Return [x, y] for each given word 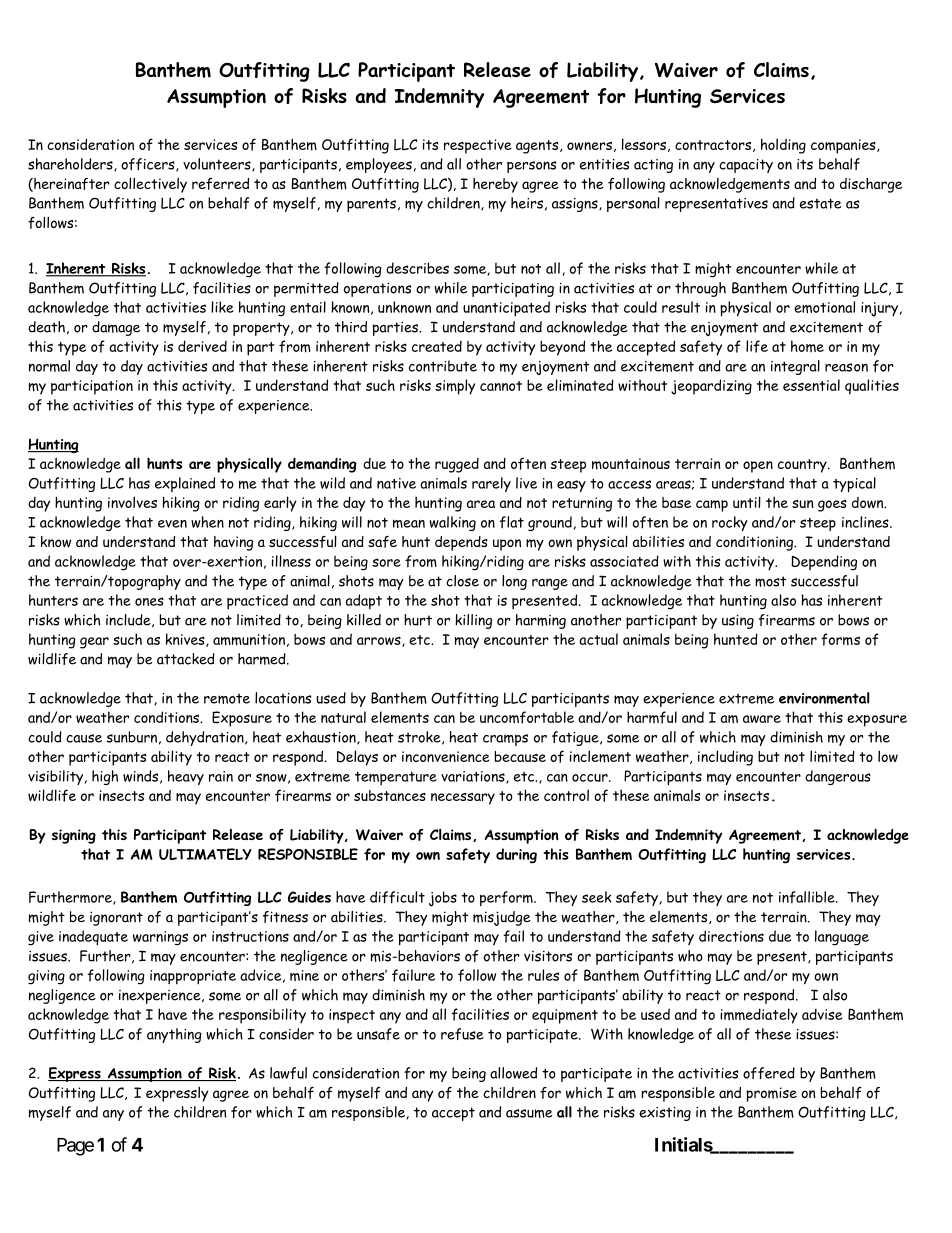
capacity [746, 166]
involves [132, 502]
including [725, 758]
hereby [495, 185]
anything [174, 1035]
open [758, 467]
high [105, 777]
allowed [513, 1073]
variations [474, 777]
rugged [457, 465]
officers [149, 165]
